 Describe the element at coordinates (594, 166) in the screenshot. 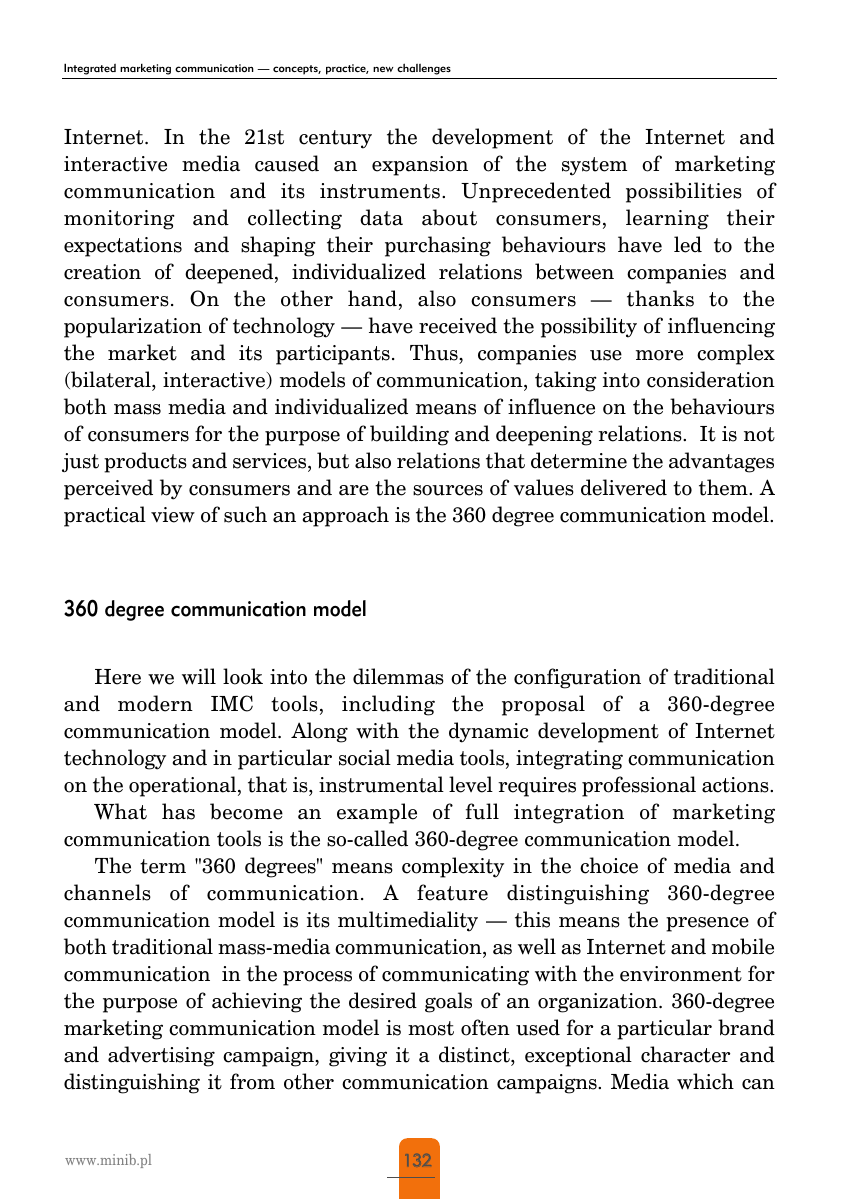

I see `system` at that location.
